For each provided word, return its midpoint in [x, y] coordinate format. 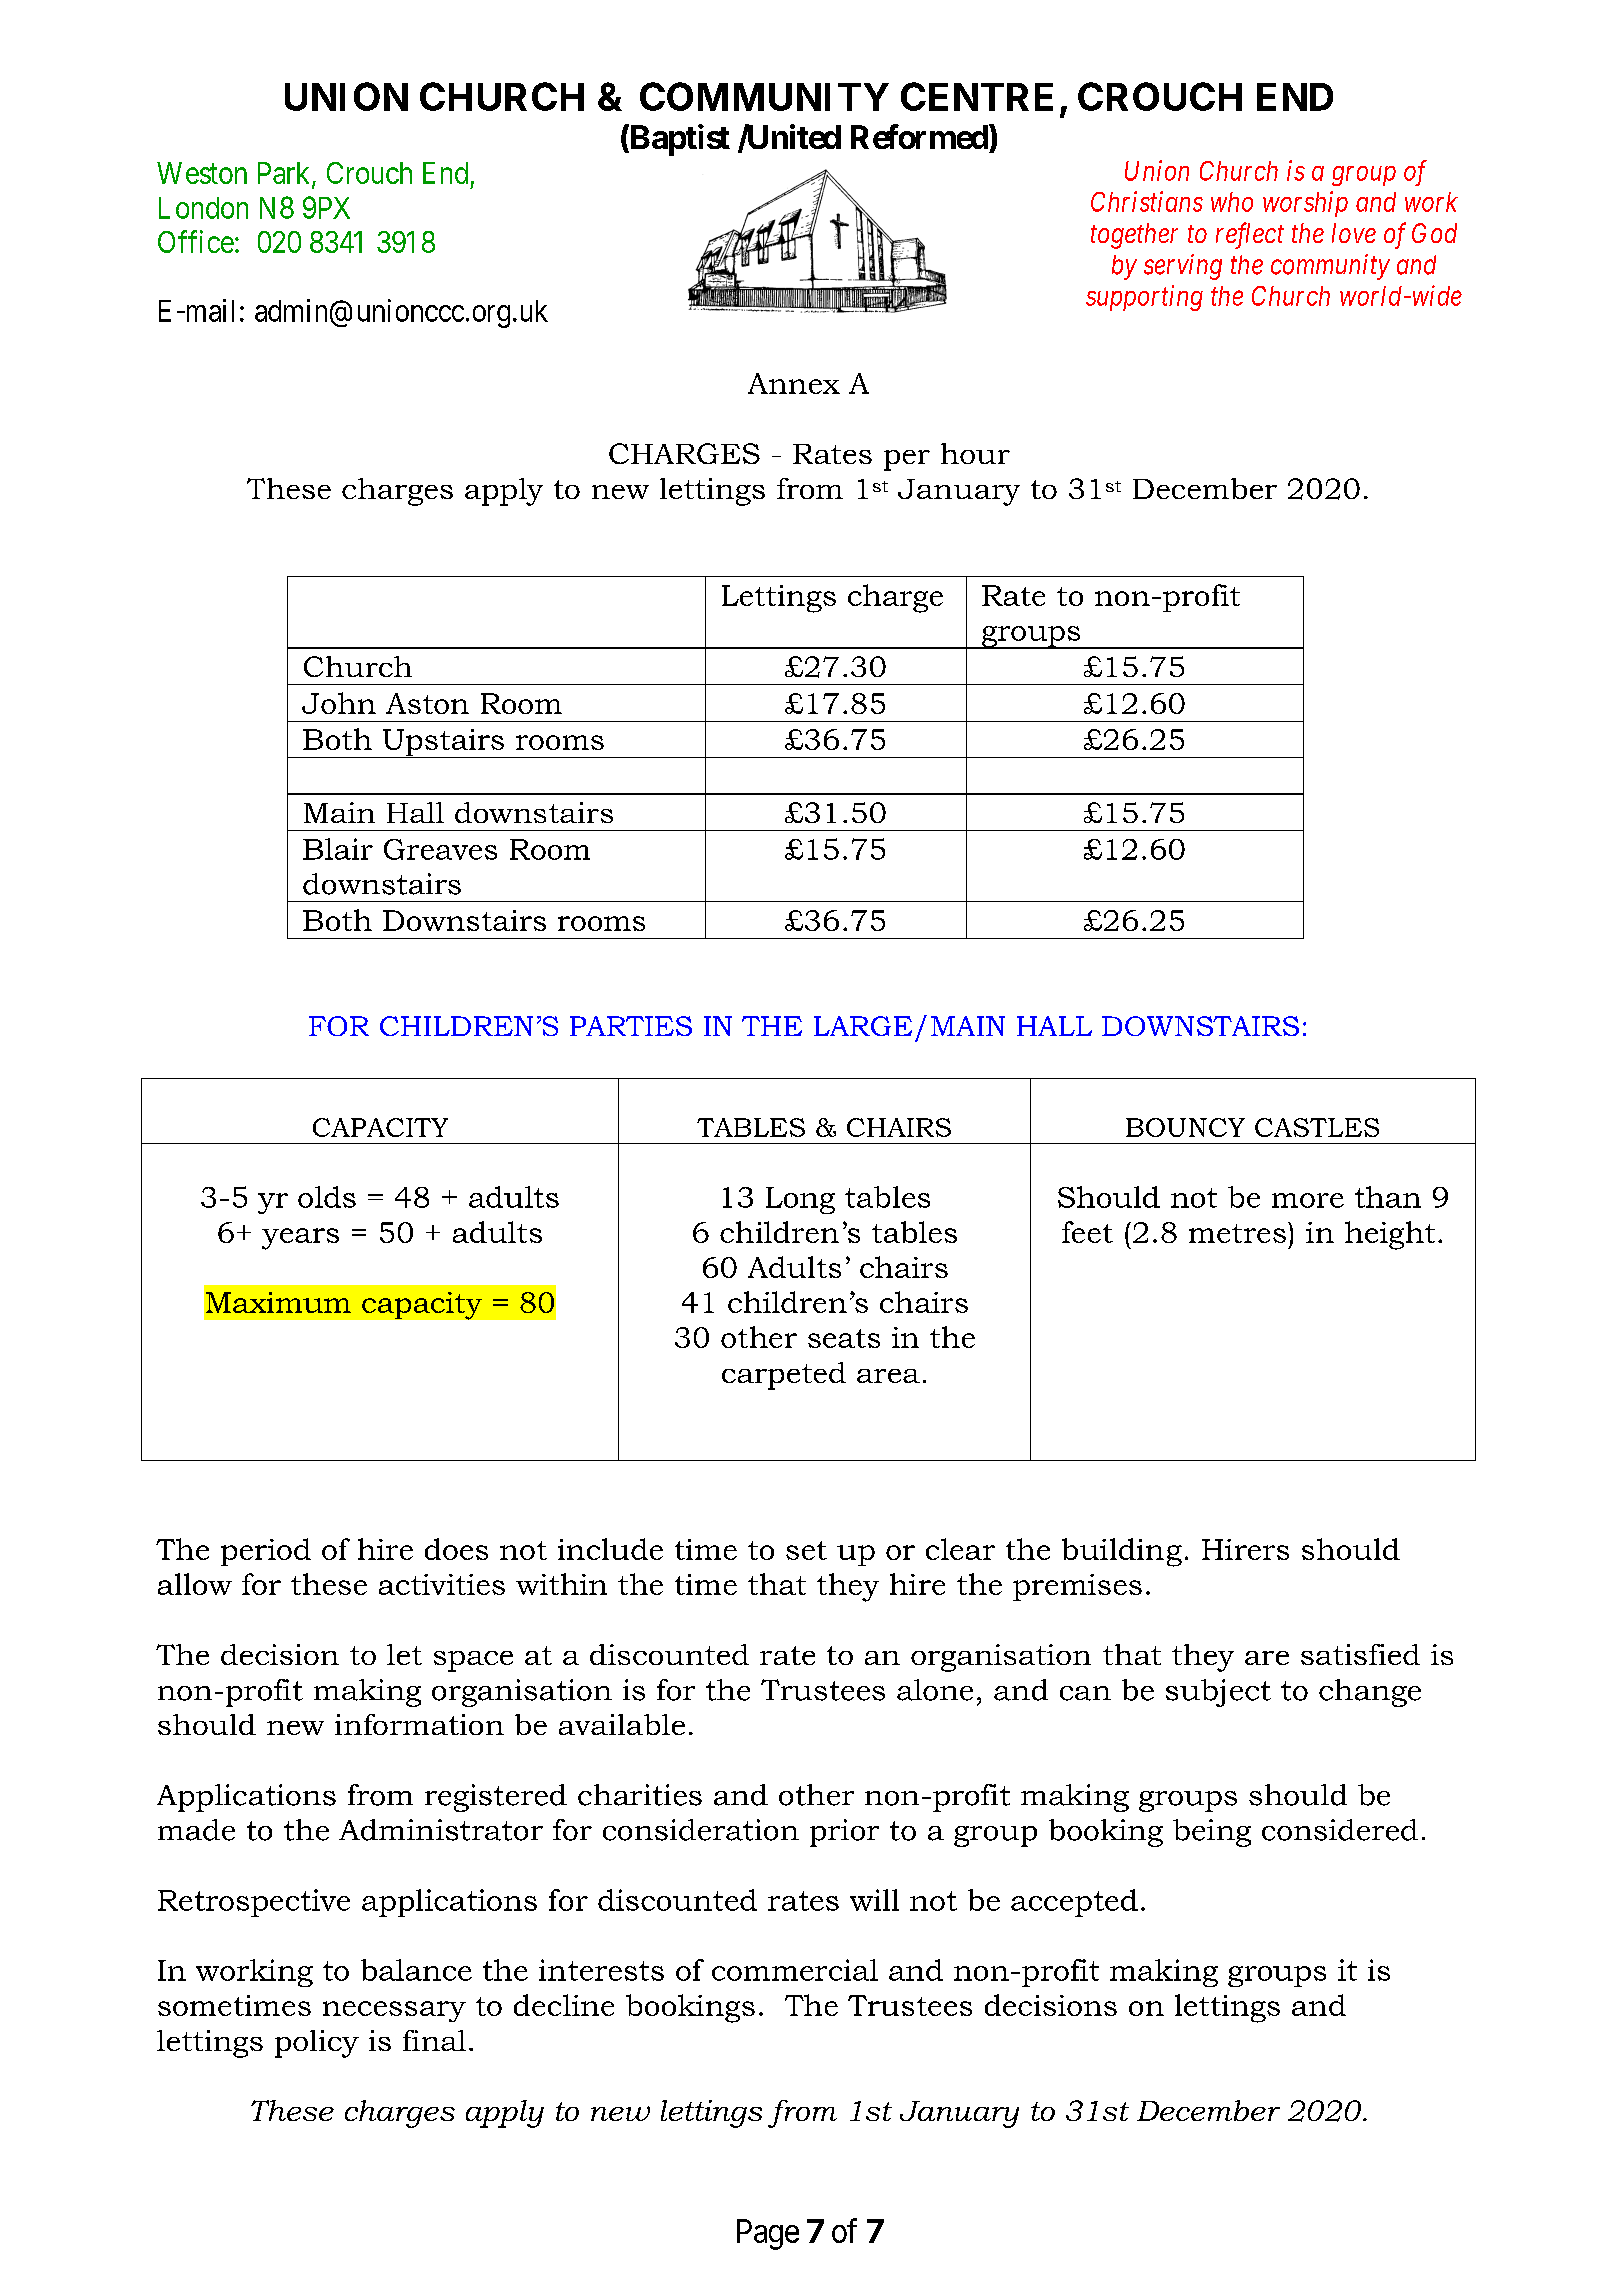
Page [768, 2234]
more [1308, 1200]
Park [285, 174]
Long [800, 1200]
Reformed [920, 136]
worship [1305, 204]
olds [327, 1197]
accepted [1074, 1903]
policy [317, 2044]
